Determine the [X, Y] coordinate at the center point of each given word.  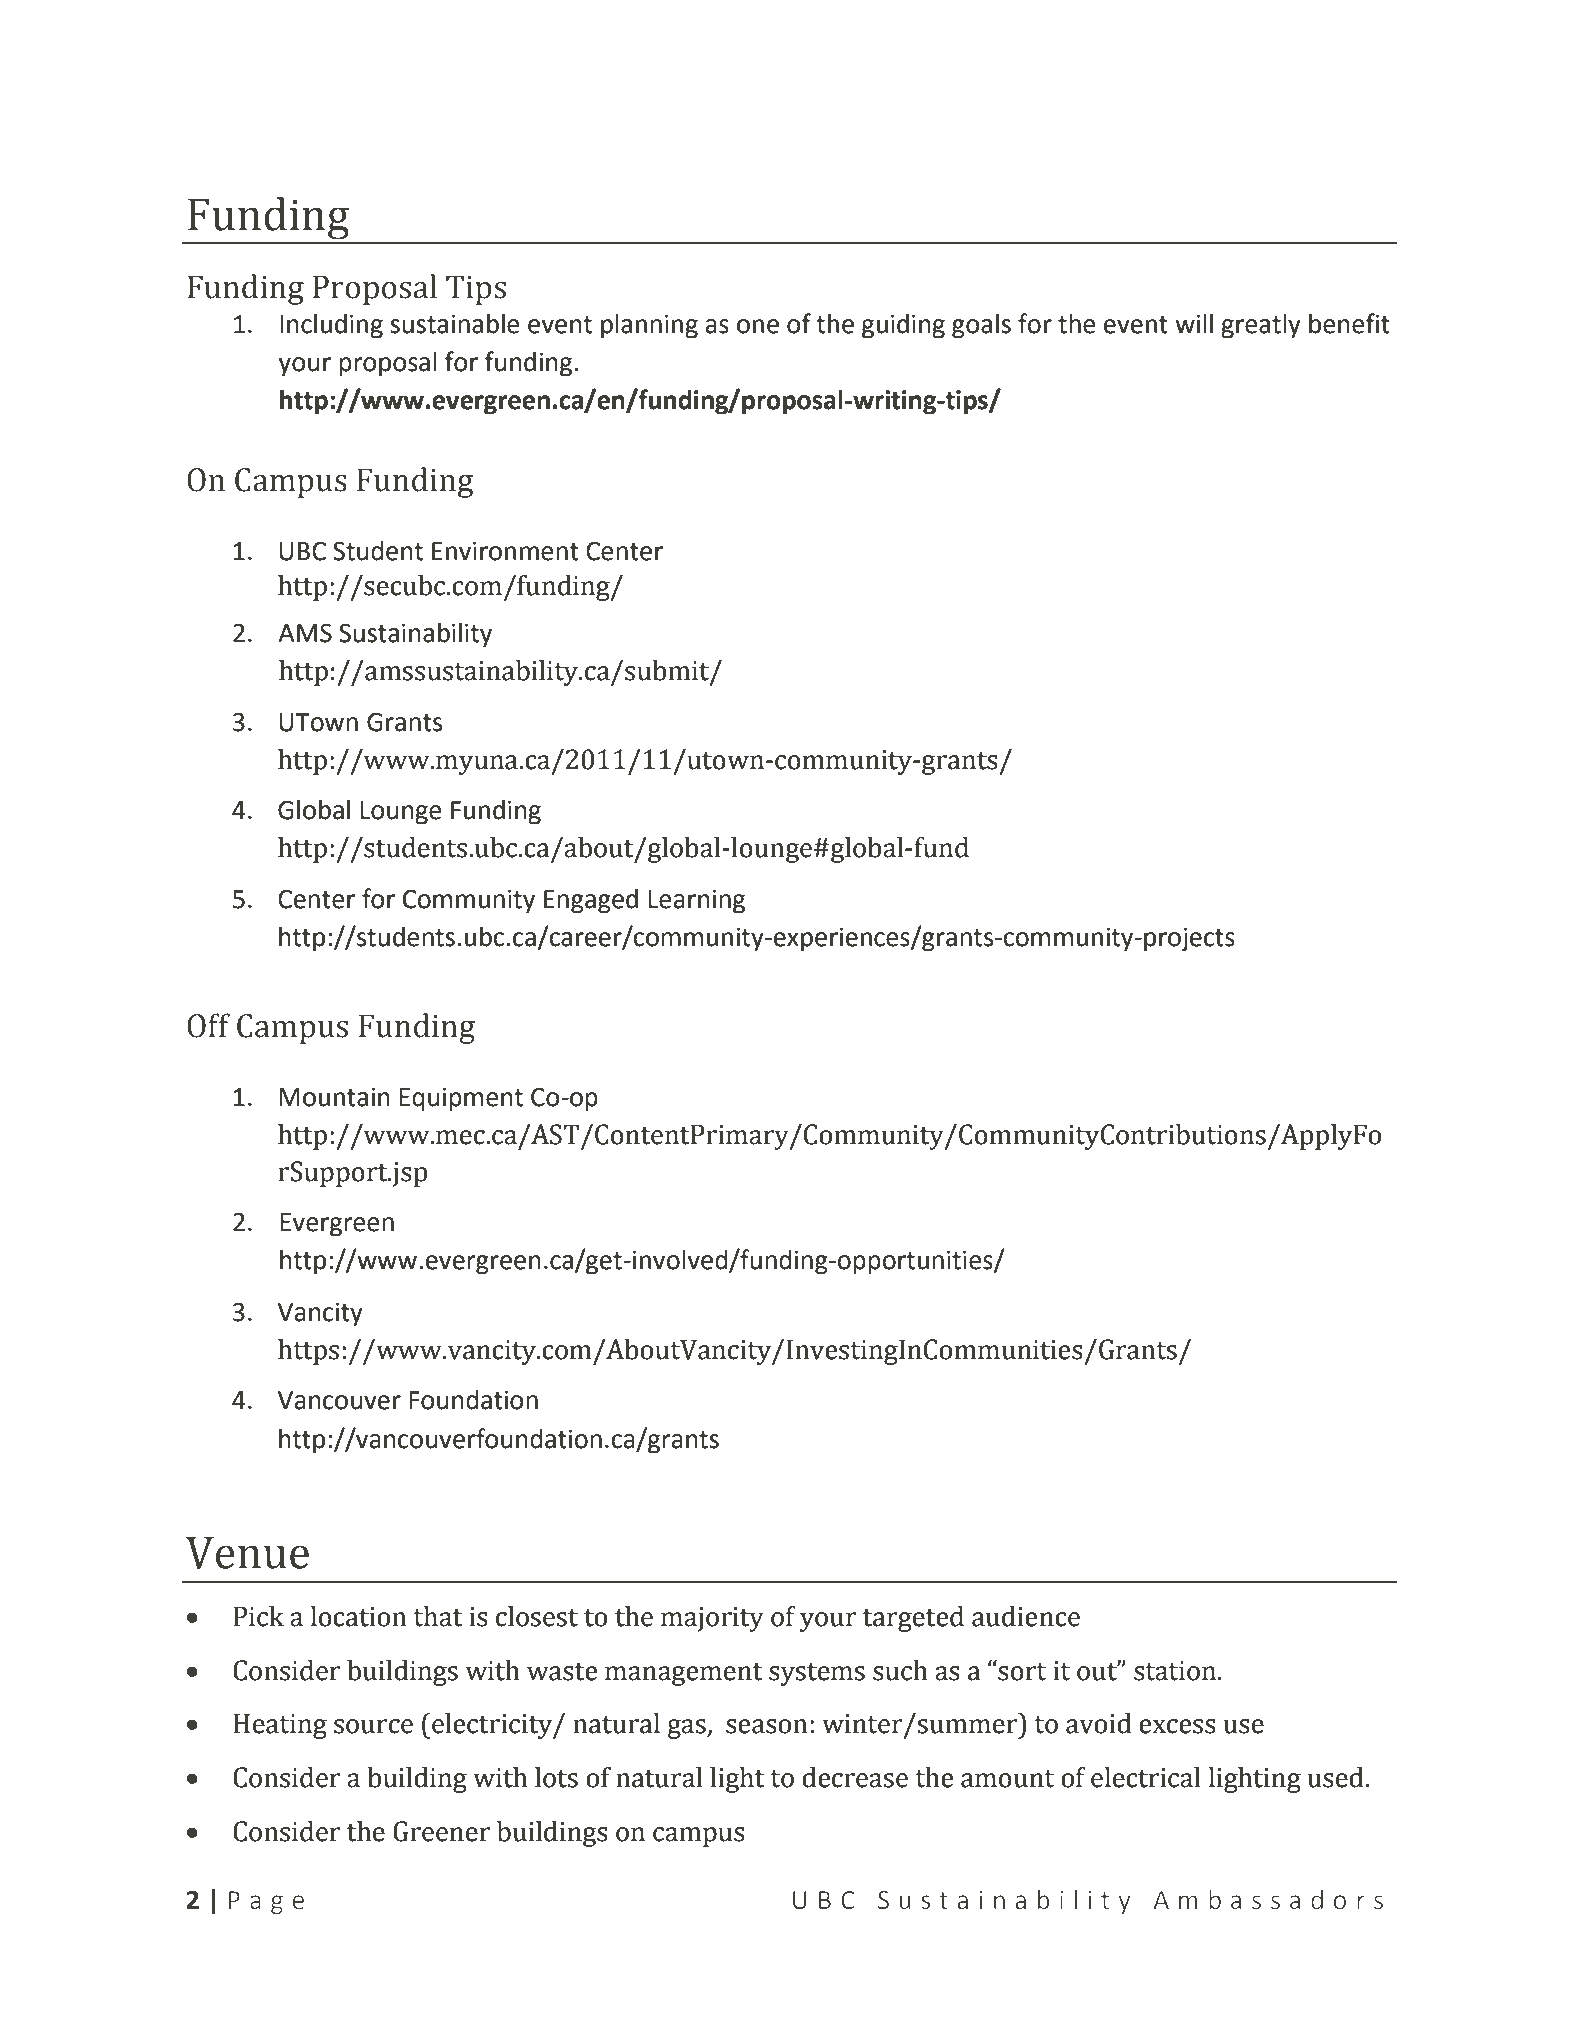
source [373, 1726]
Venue [247, 1553]
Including [331, 326]
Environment [505, 551]
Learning [696, 901]
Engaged [591, 901]
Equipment [461, 1099]
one [758, 326]
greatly [1261, 326]
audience [1026, 1616]
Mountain [334, 1097]
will [1194, 323]
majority [712, 1619]
